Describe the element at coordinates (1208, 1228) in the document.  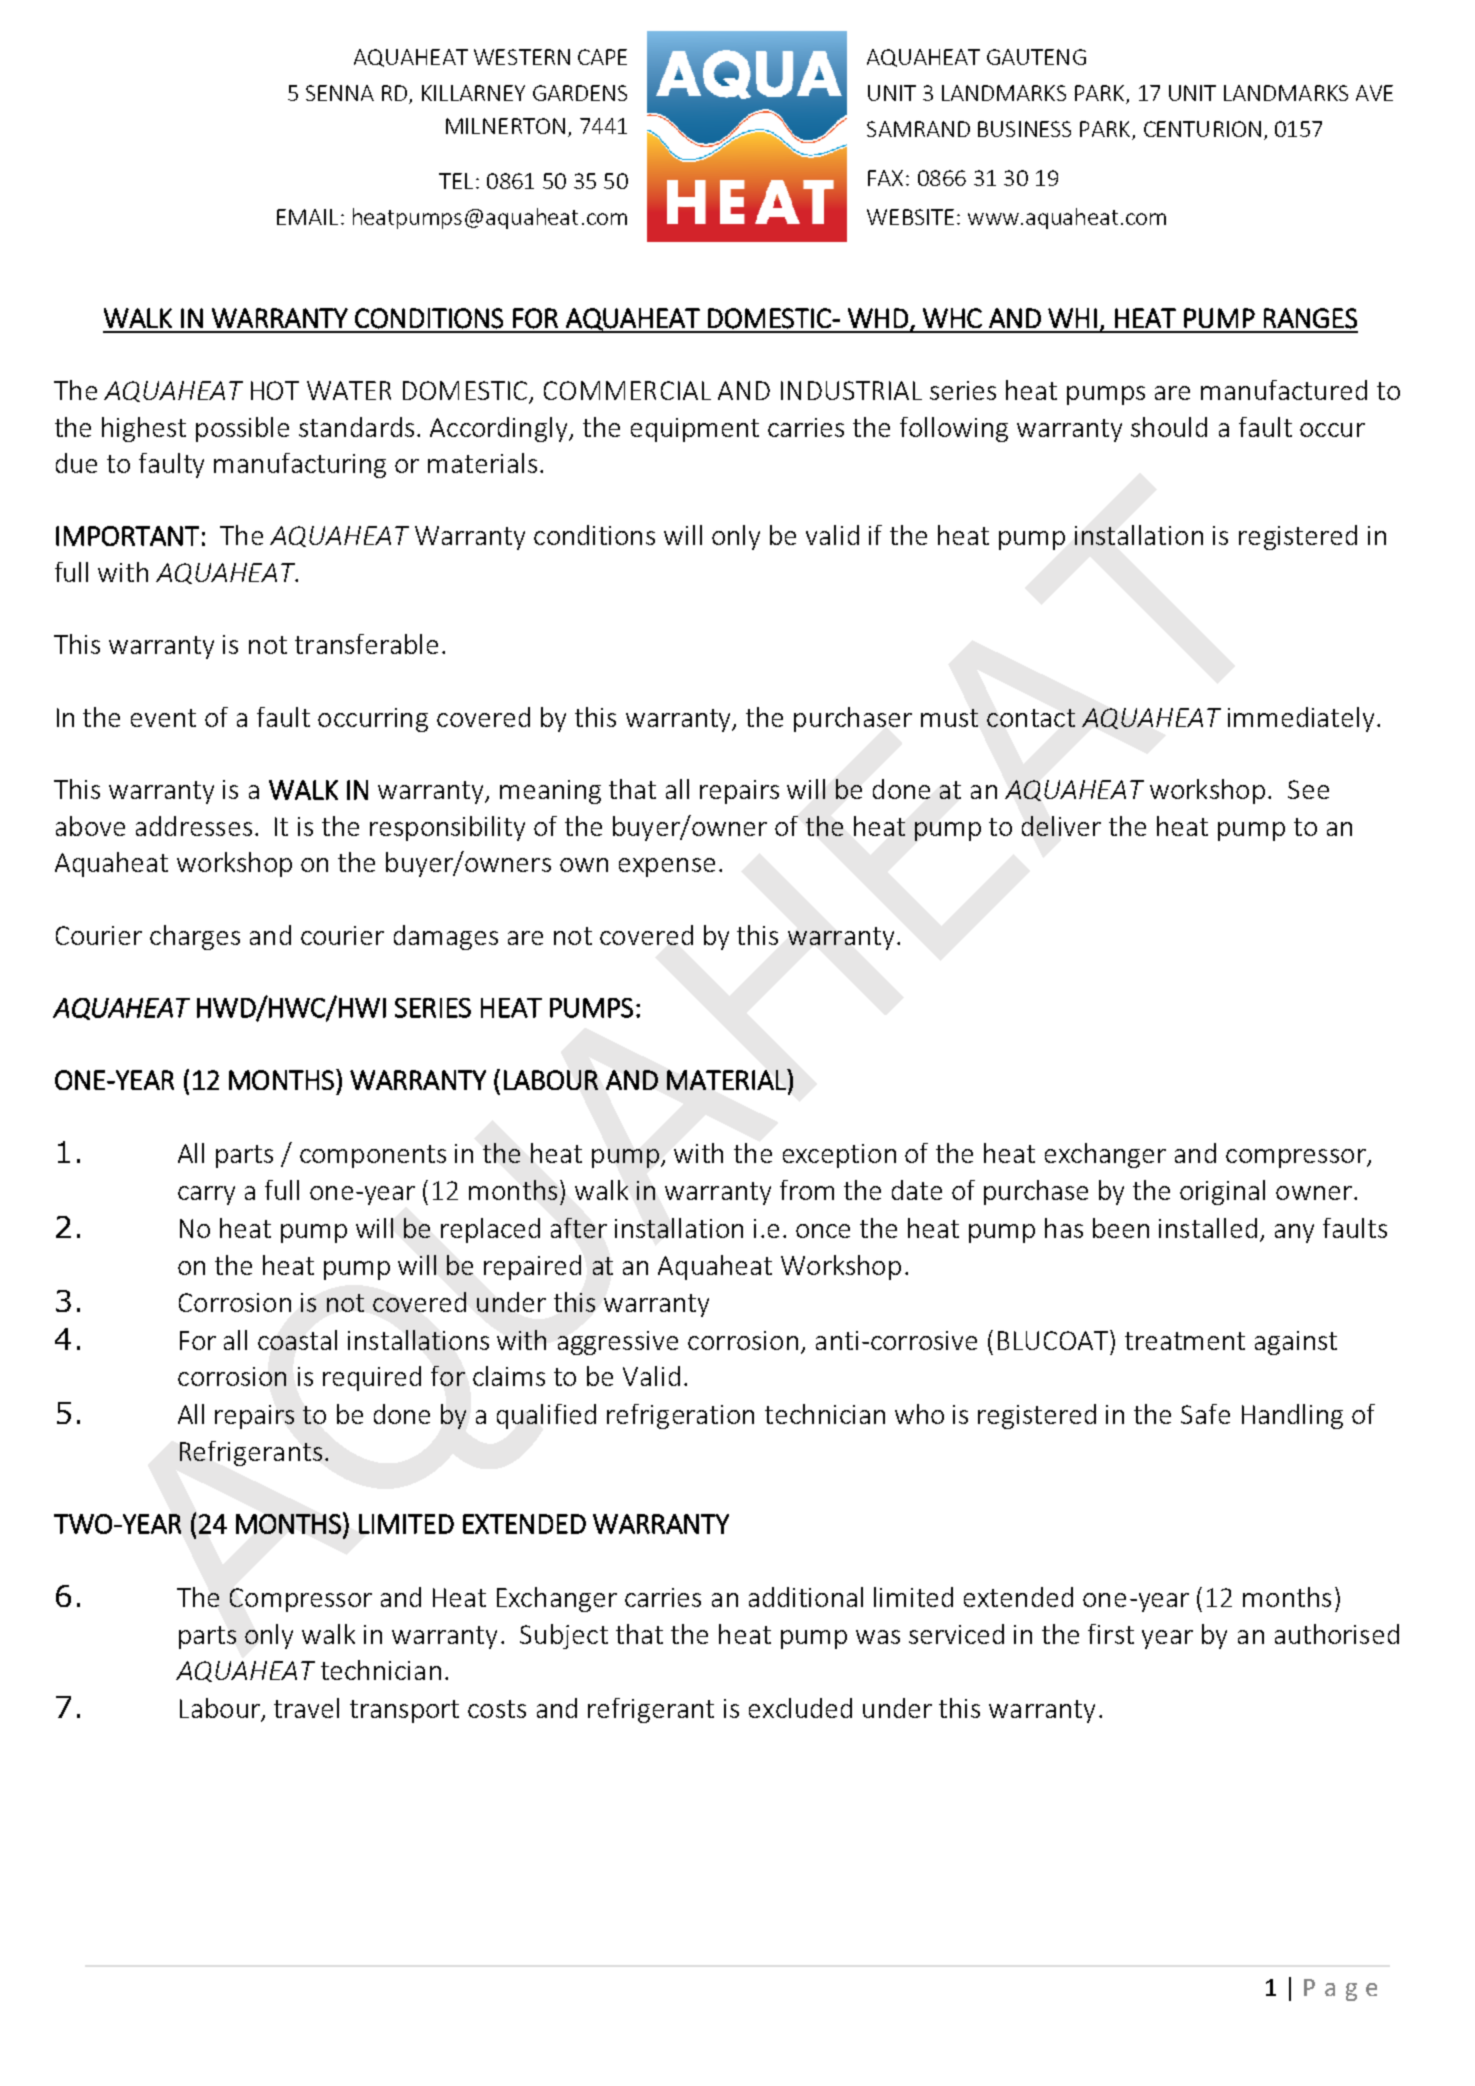
I see `installed` at that location.
